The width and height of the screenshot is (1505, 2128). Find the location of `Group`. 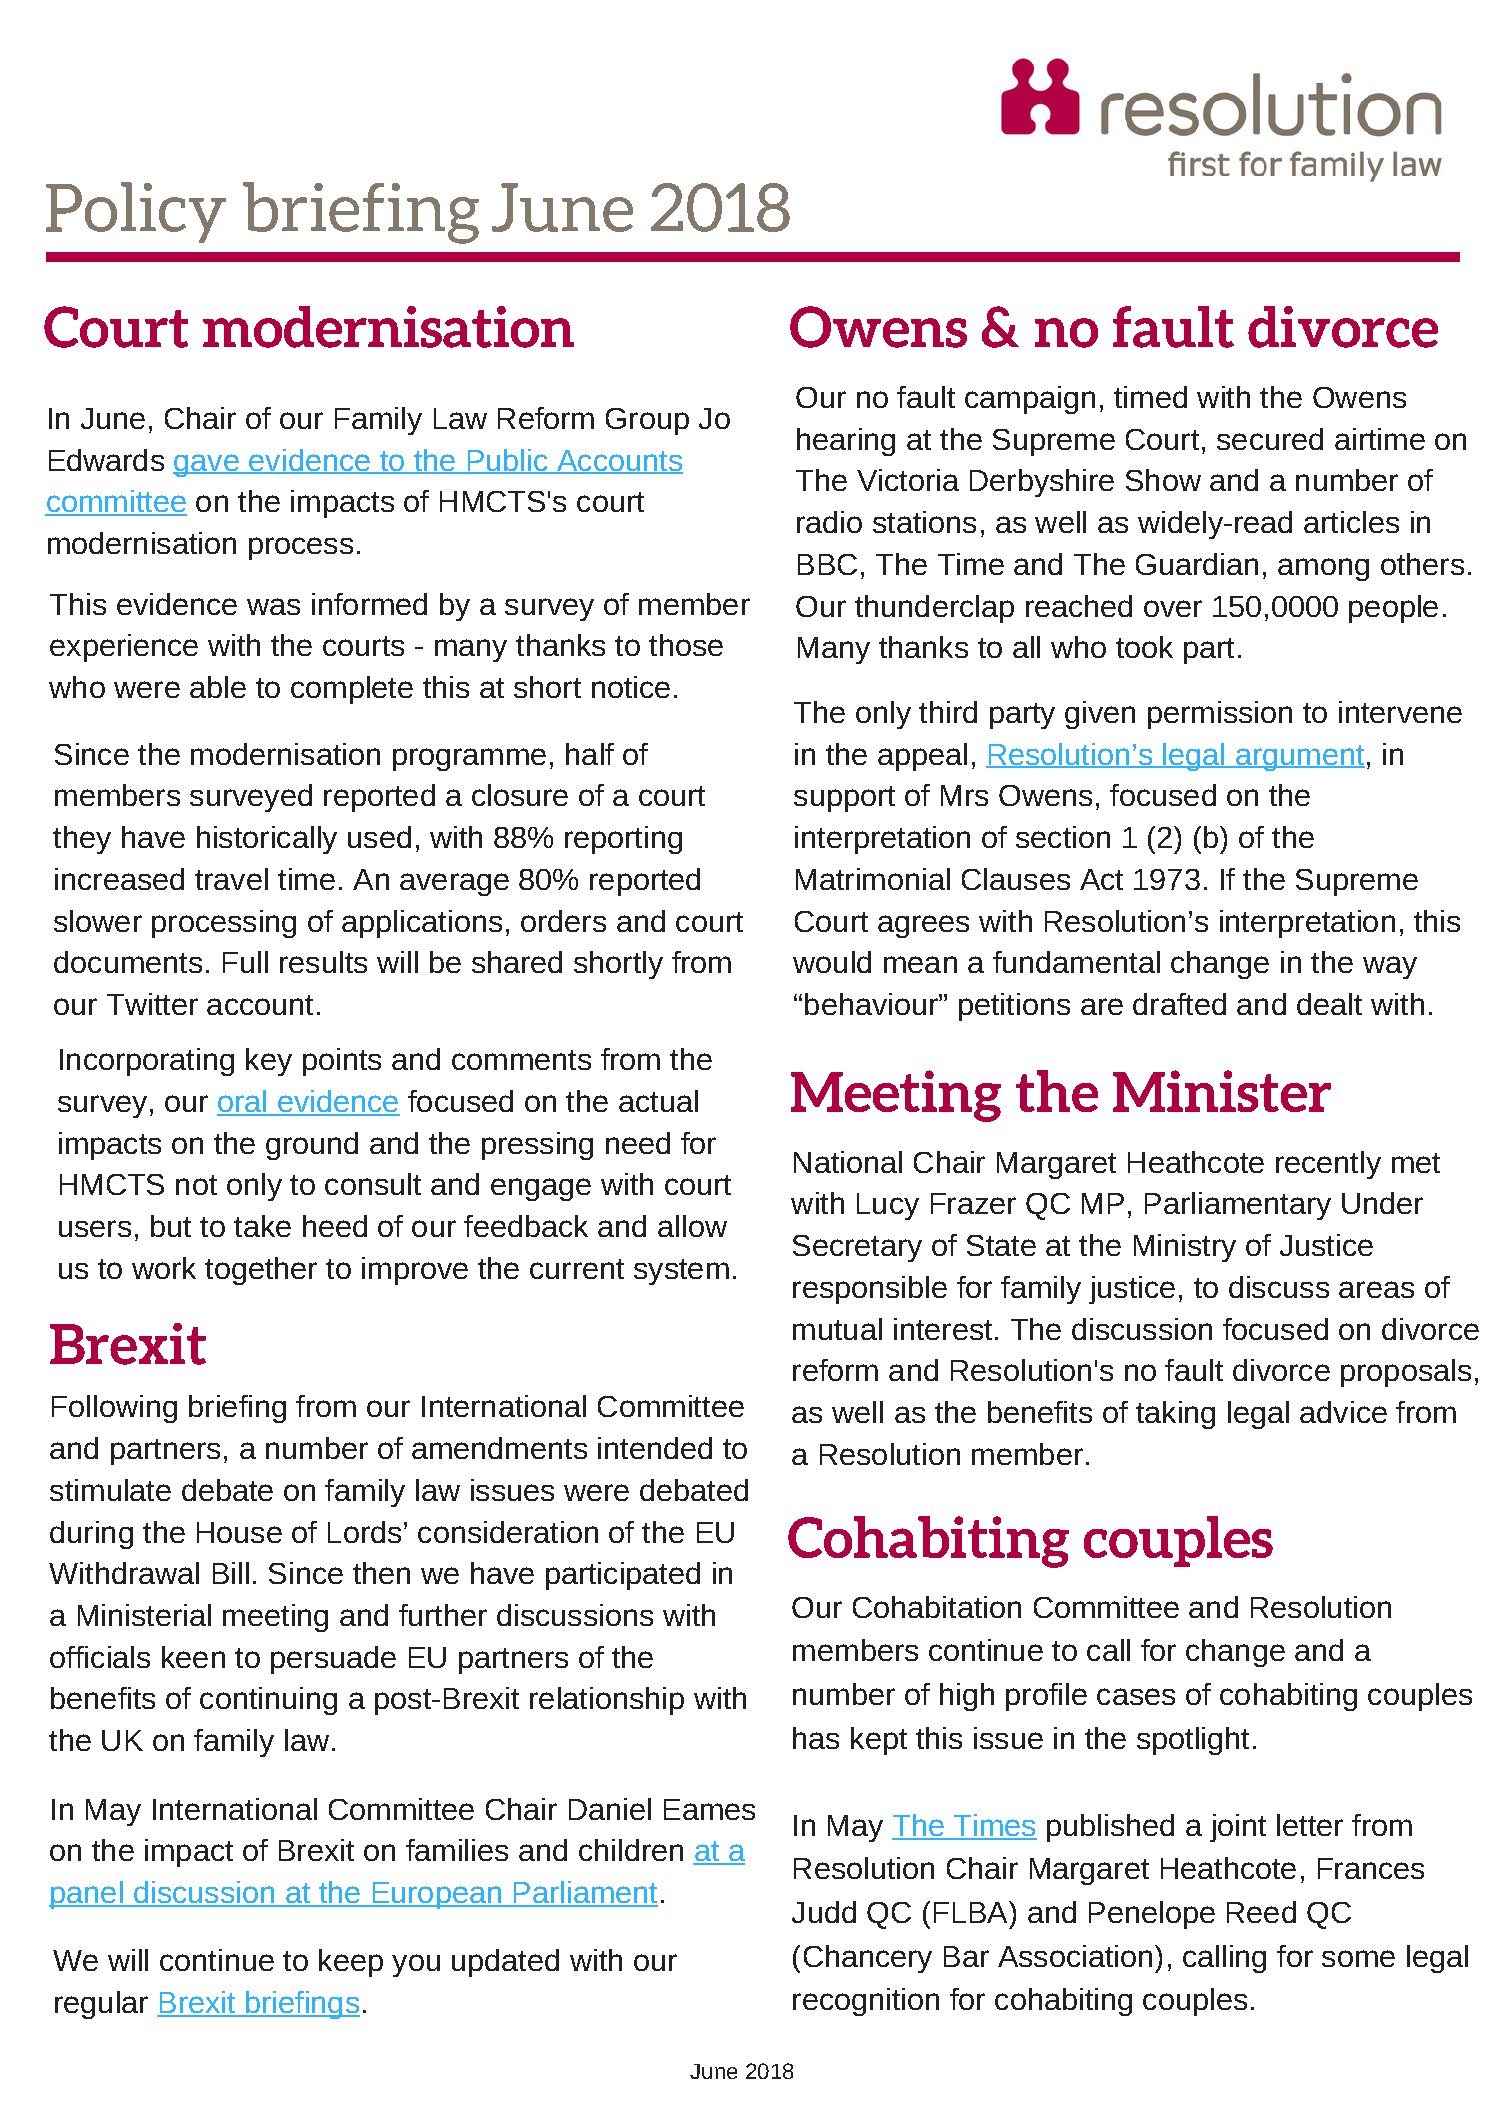

Group is located at coordinates (647, 421).
